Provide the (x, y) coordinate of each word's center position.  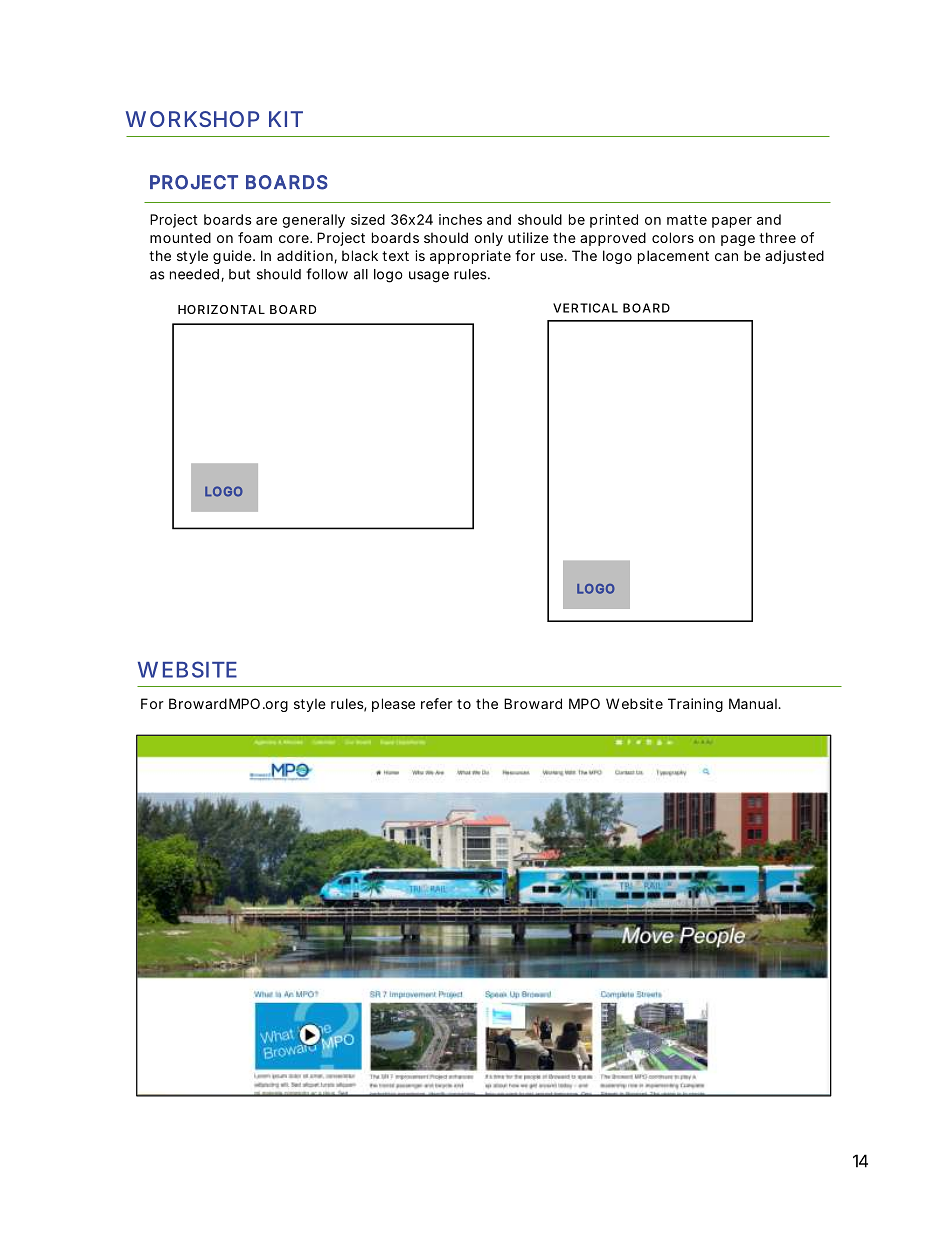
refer (437, 703)
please (393, 705)
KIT (285, 119)
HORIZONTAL (221, 309)
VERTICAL (585, 308)
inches (460, 219)
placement (673, 257)
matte (687, 220)
